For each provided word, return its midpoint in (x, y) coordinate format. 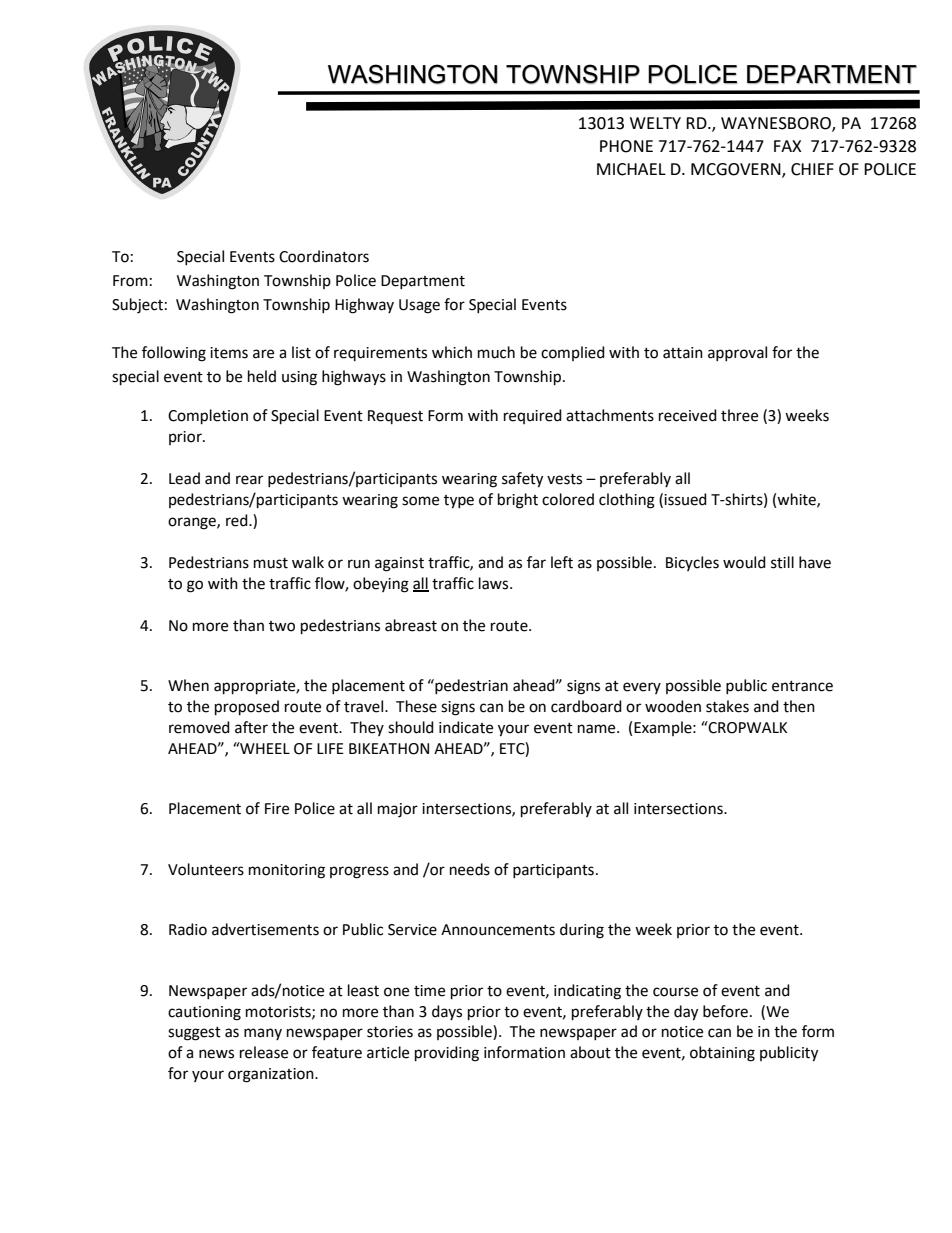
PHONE (626, 146)
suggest (194, 1034)
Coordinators (324, 256)
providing (447, 1054)
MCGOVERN (737, 170)
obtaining (722, 1054)
